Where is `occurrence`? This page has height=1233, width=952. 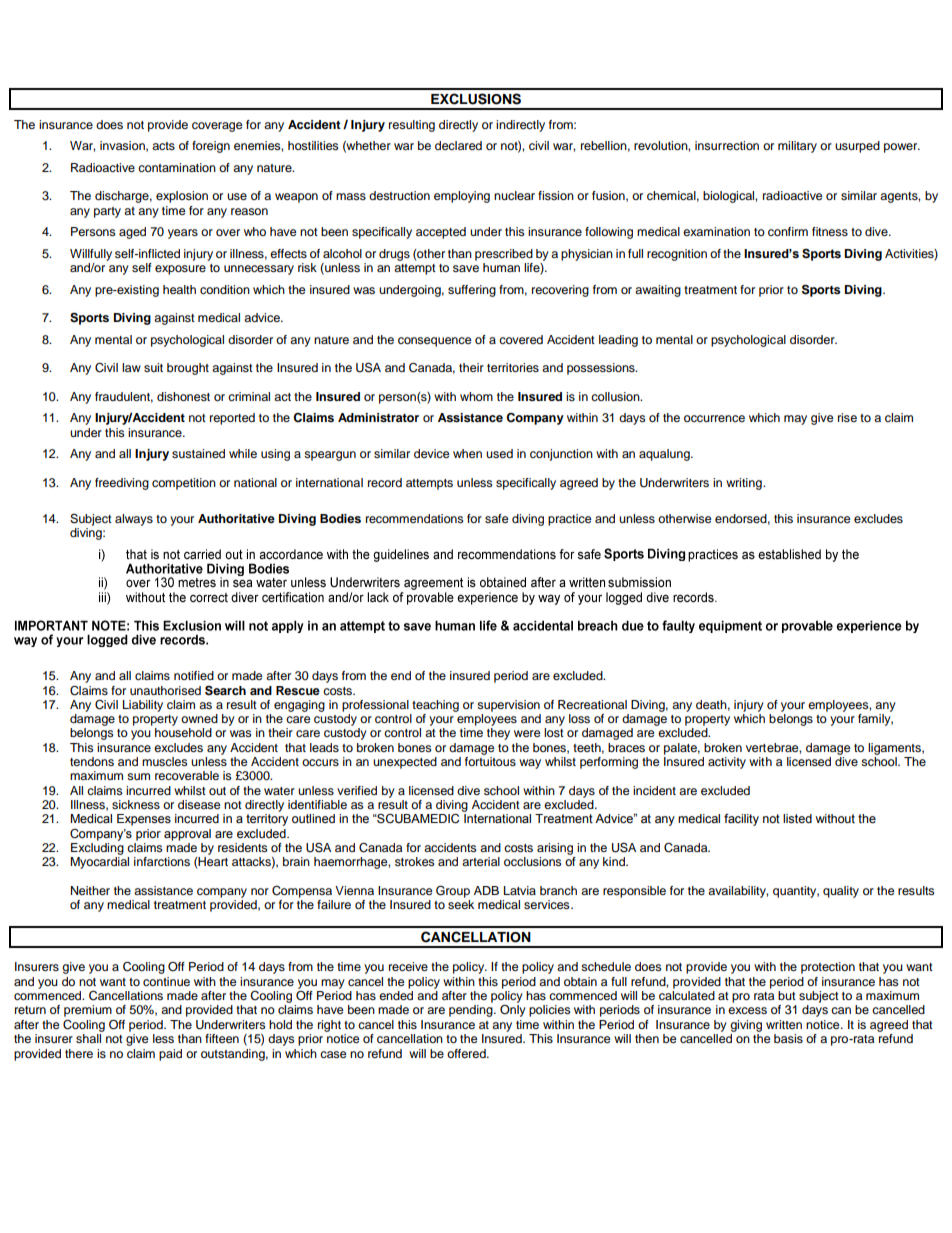 occurrence is located at coordinates (714, 418).
